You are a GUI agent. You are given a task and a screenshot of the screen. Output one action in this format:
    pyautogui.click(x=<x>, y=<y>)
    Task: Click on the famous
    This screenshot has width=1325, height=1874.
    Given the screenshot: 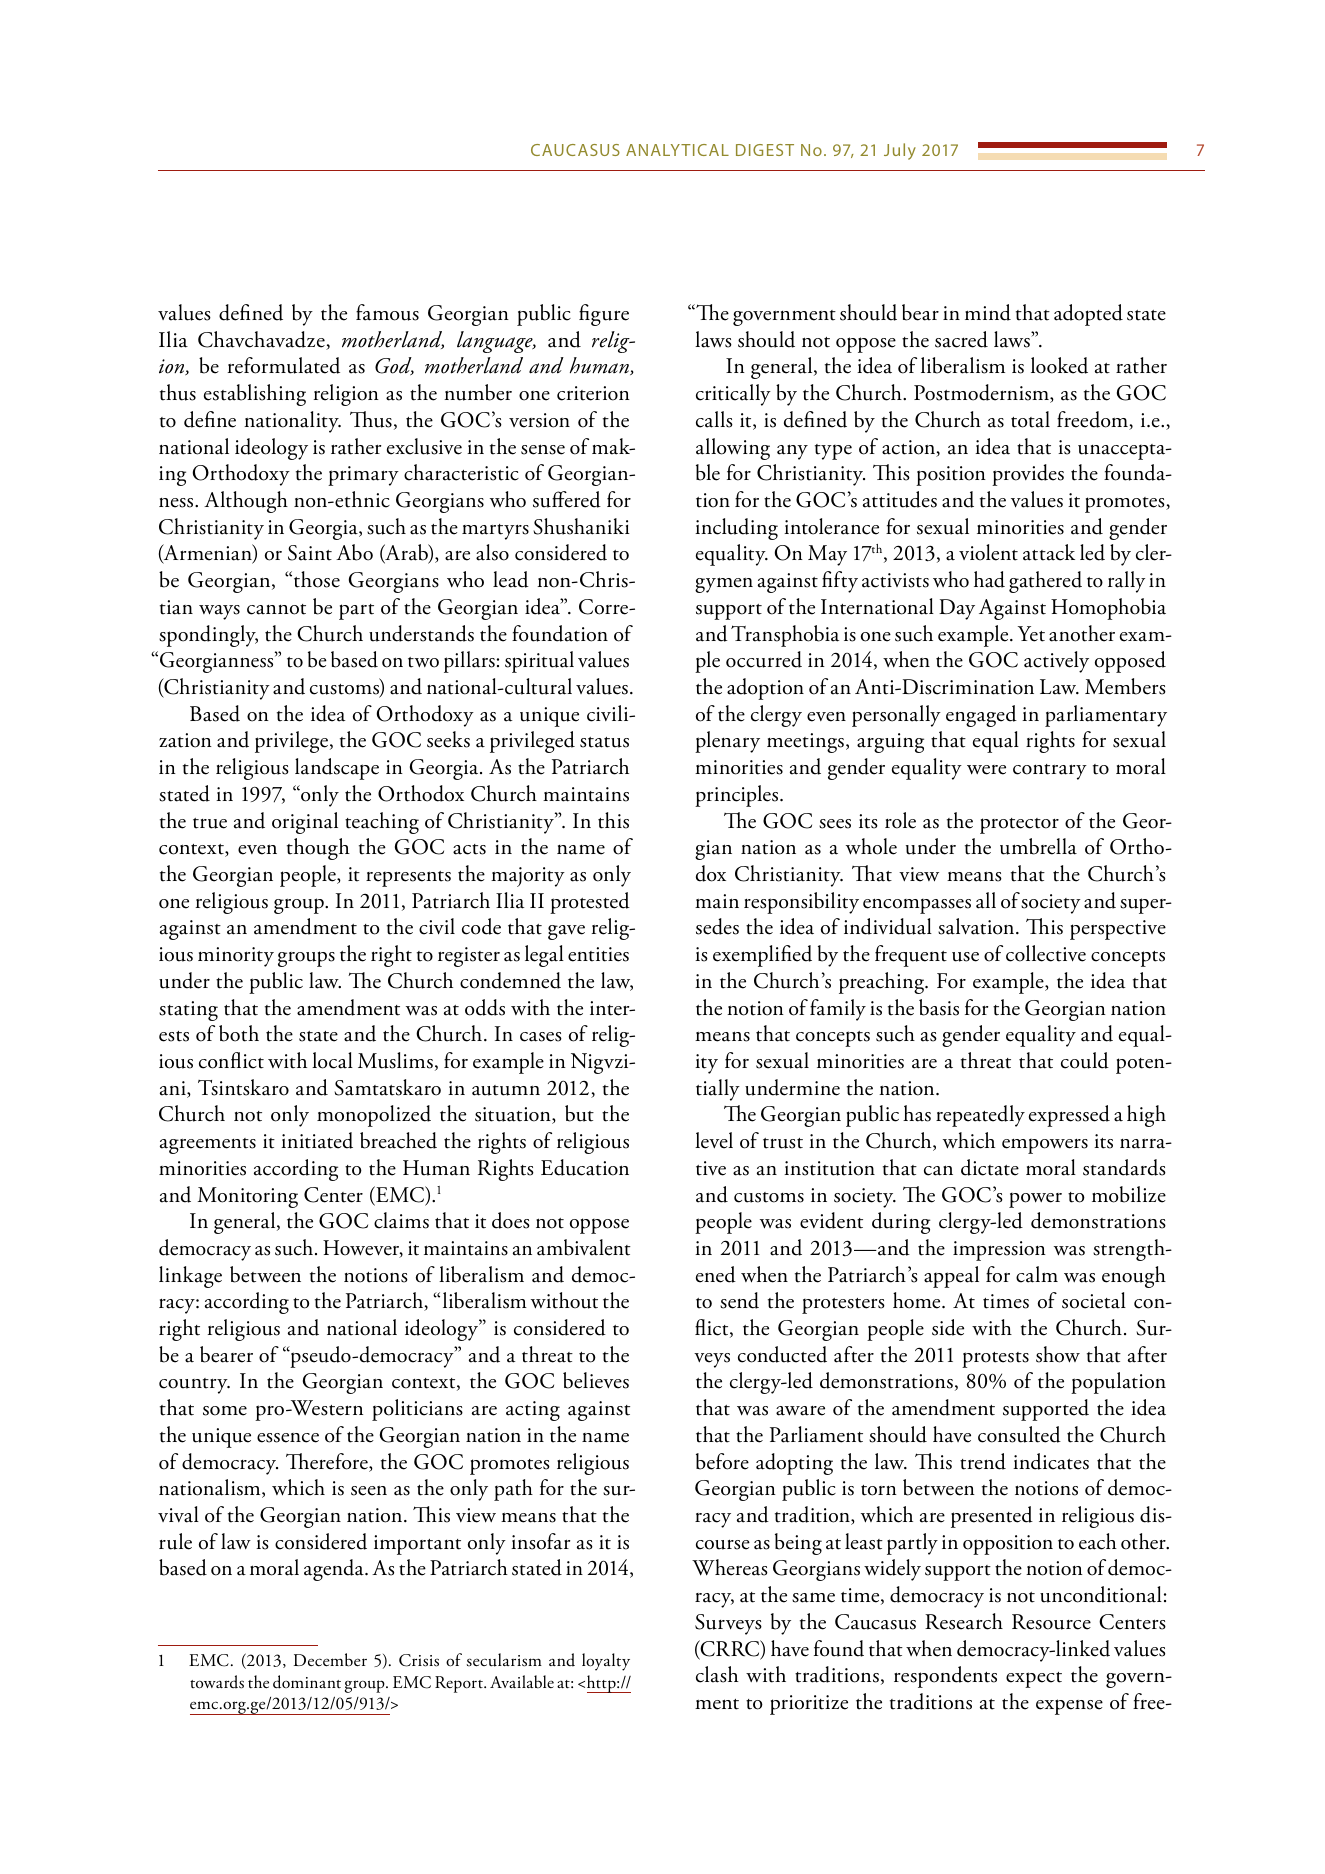 What is the action you would take?
    pyautogui.click(x=387, y=312)
